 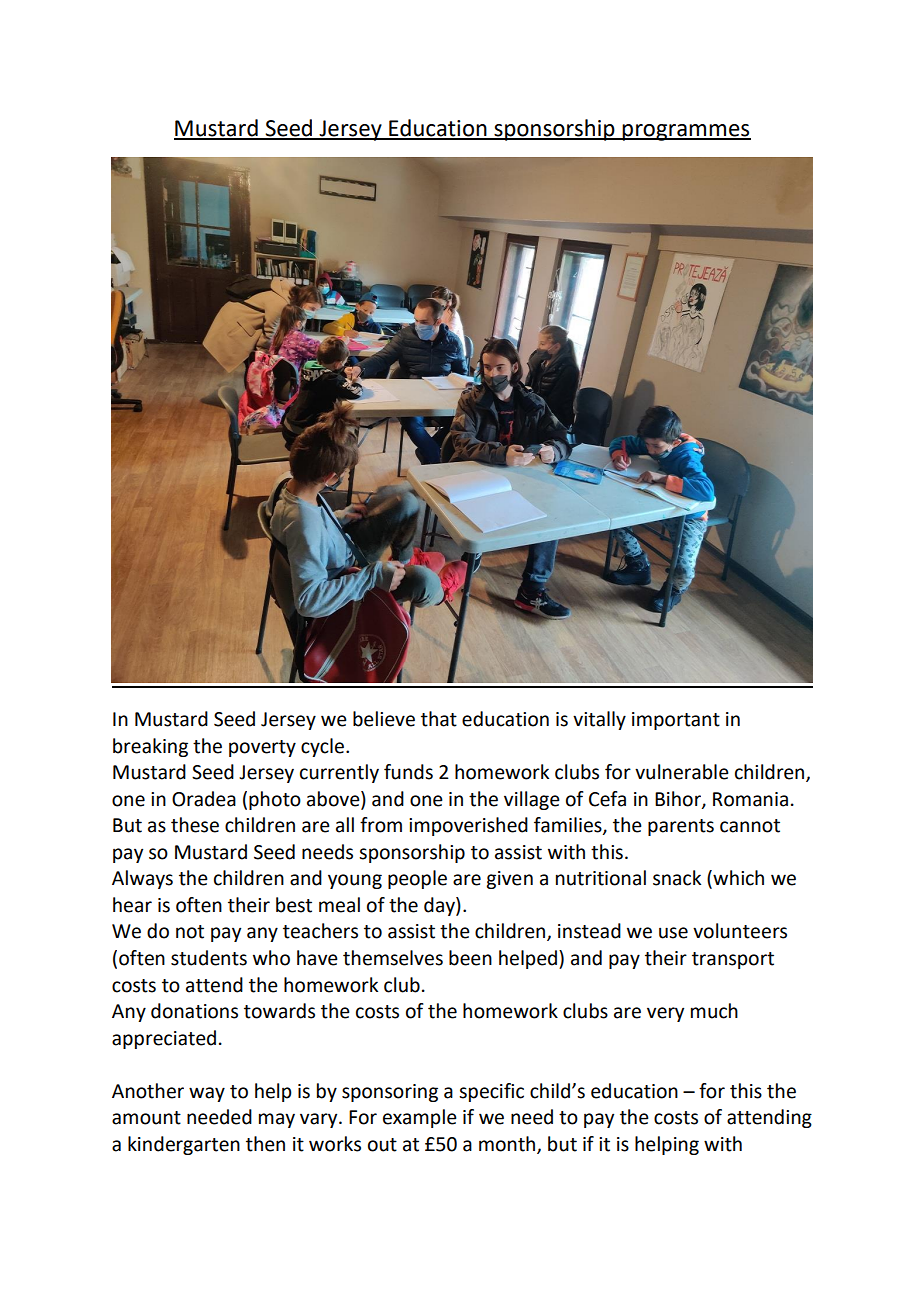 I want to click on poverty, so click(x=262, y=748).
